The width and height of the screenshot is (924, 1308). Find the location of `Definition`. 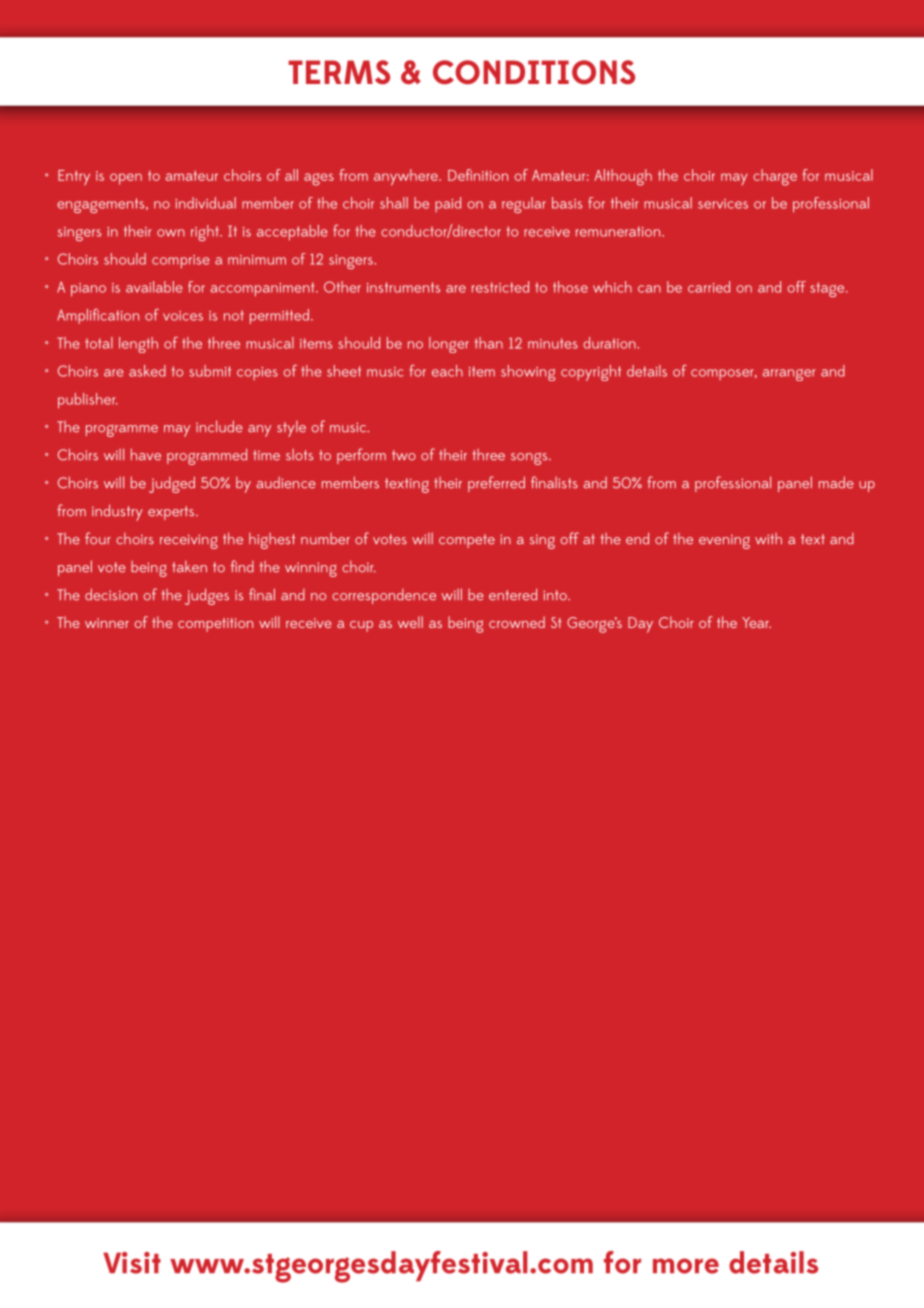

Definition is located at coordinates (478, 175).
